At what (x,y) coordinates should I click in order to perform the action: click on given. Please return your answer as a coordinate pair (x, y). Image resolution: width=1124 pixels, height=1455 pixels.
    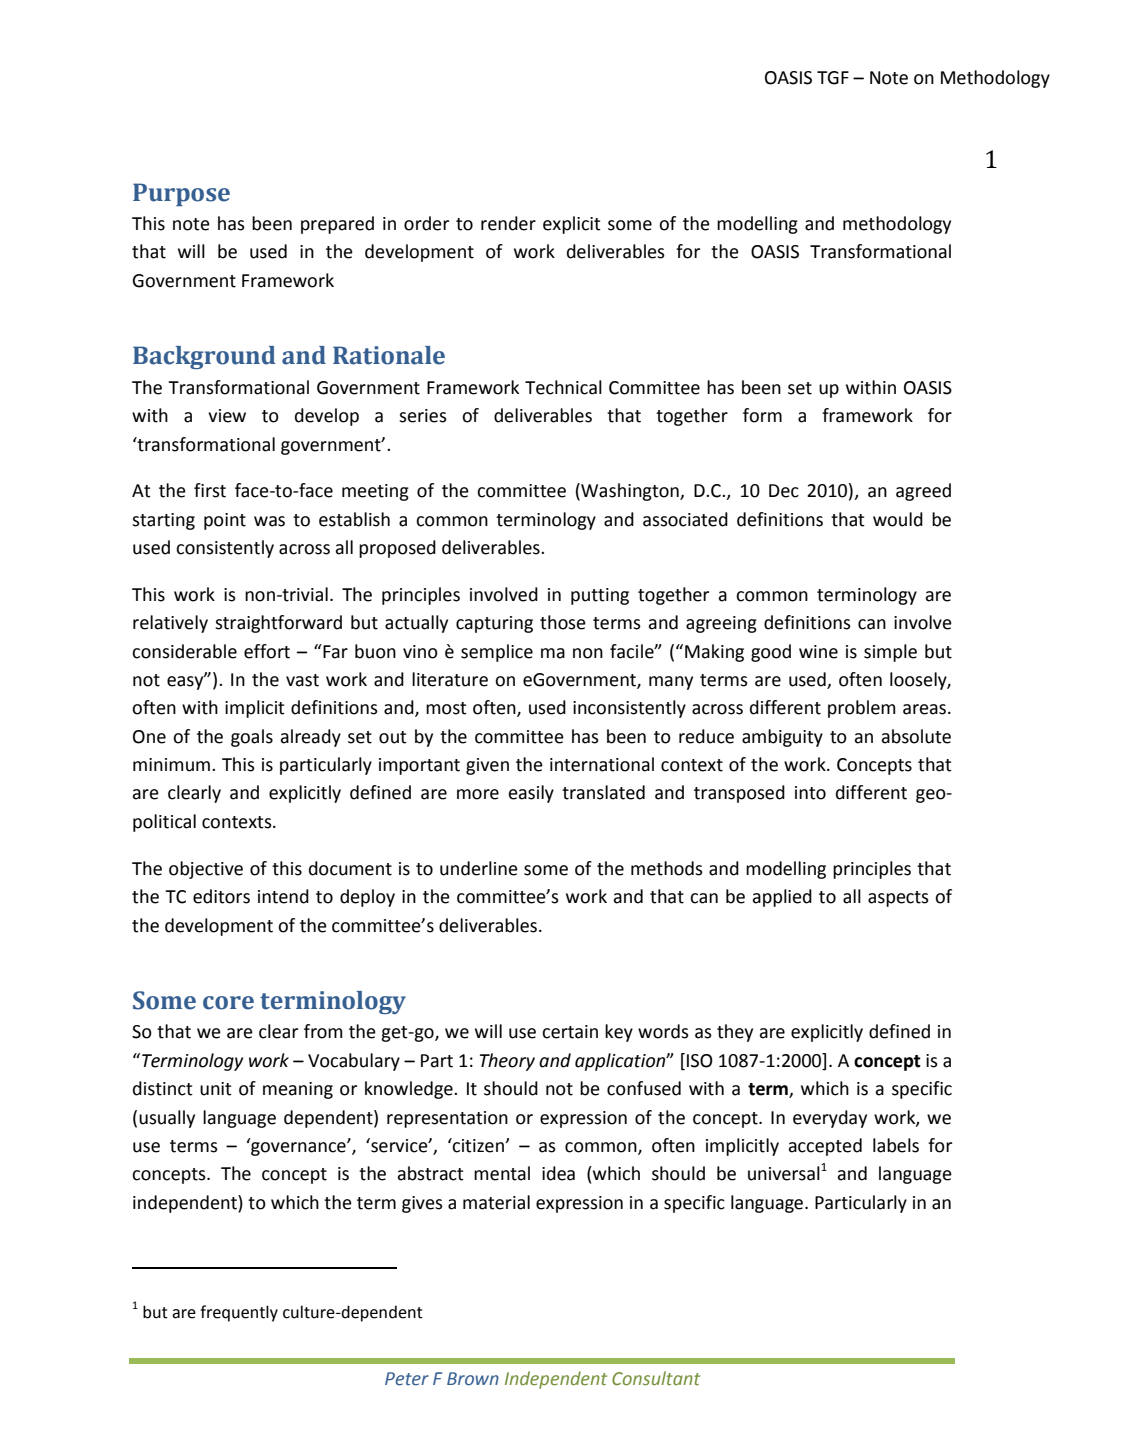
    Looking at the image, I should click on (487, 766).
